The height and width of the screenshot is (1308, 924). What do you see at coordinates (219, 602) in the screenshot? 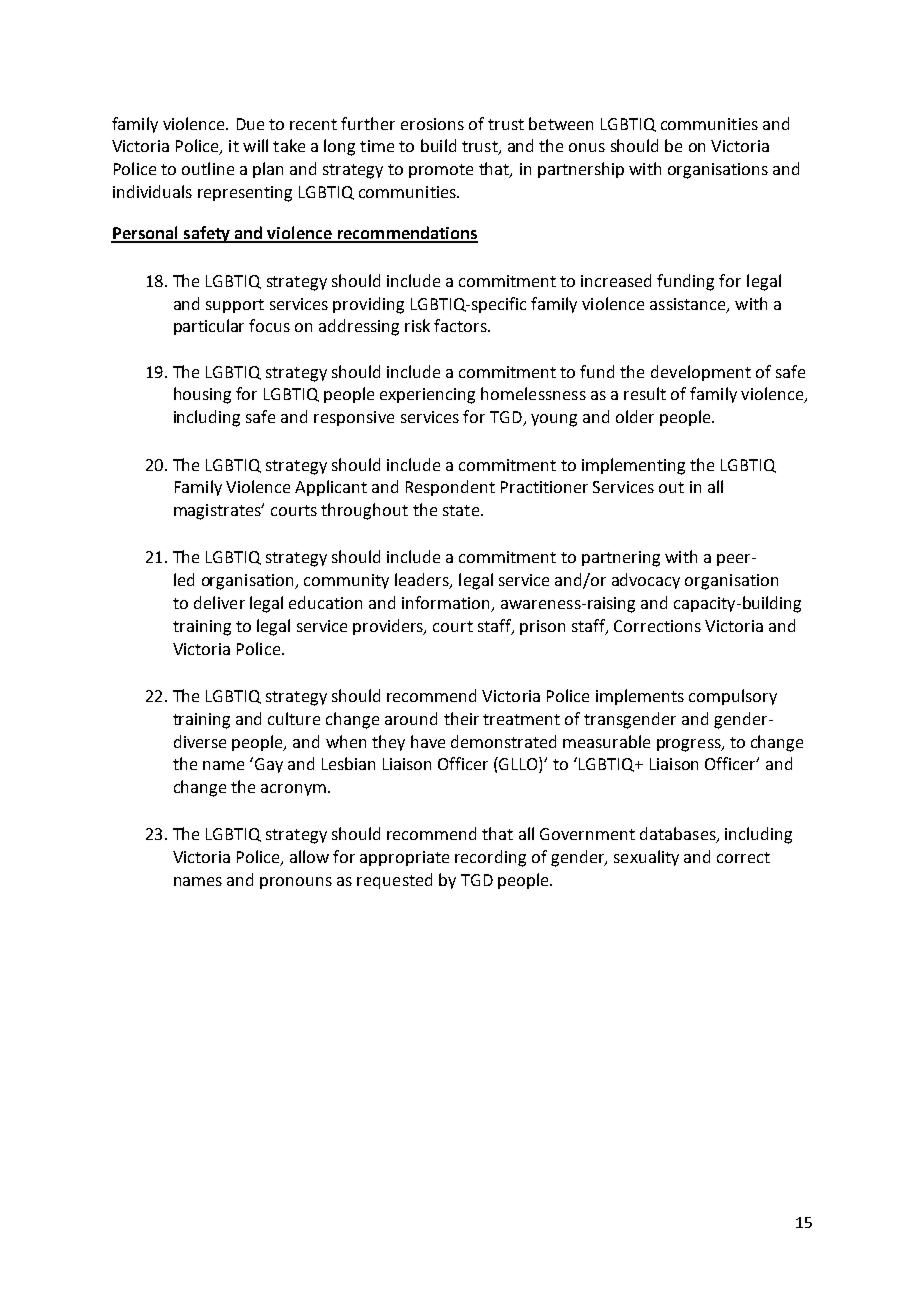
I see `deliver` at bounding box center [219, 602].
